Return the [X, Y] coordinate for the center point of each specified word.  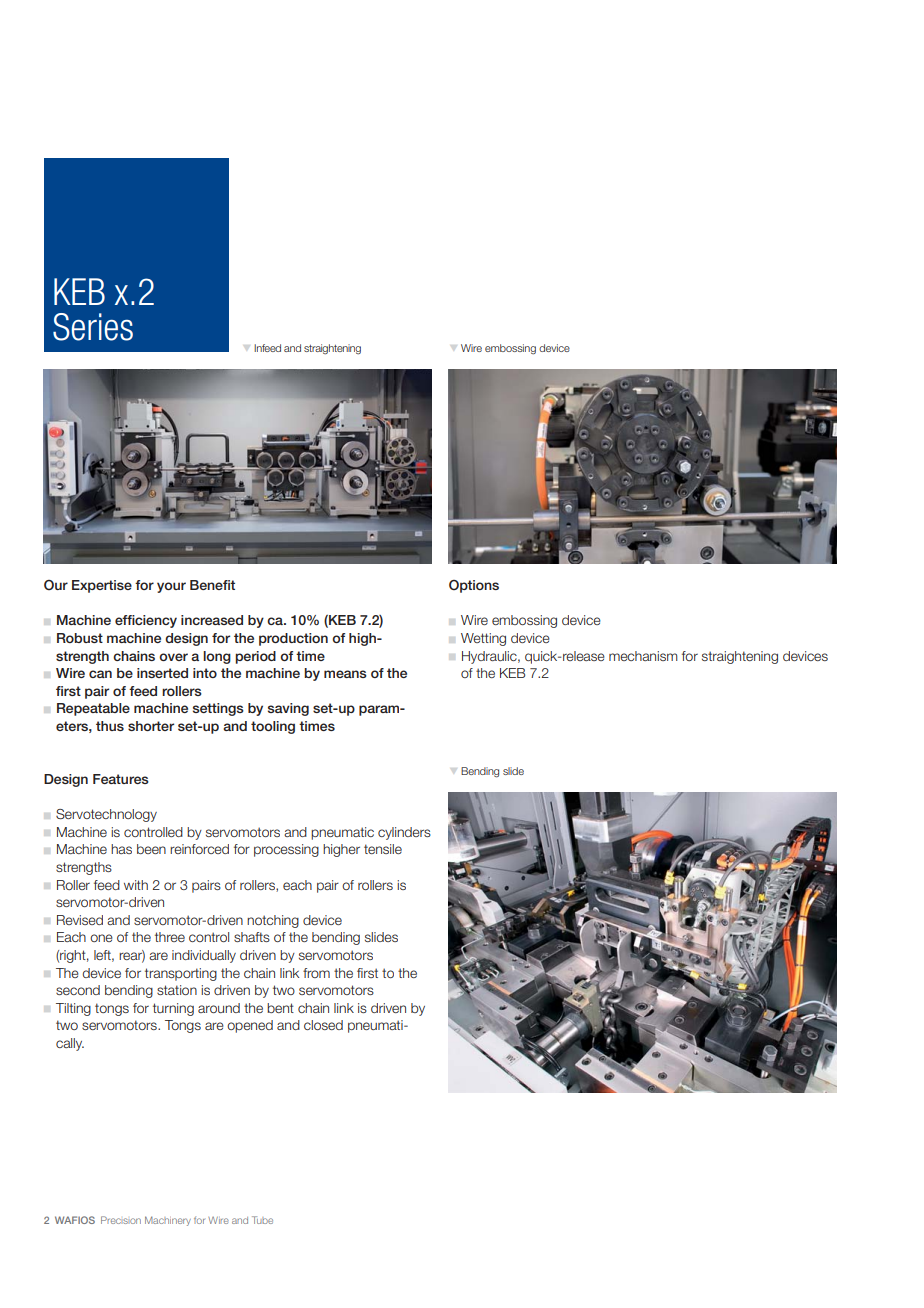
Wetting [483, 639]
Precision [121, 1220]
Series [93, 327]
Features [121, 779]
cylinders [404, 833]
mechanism [643, 656]
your [171, 587]
